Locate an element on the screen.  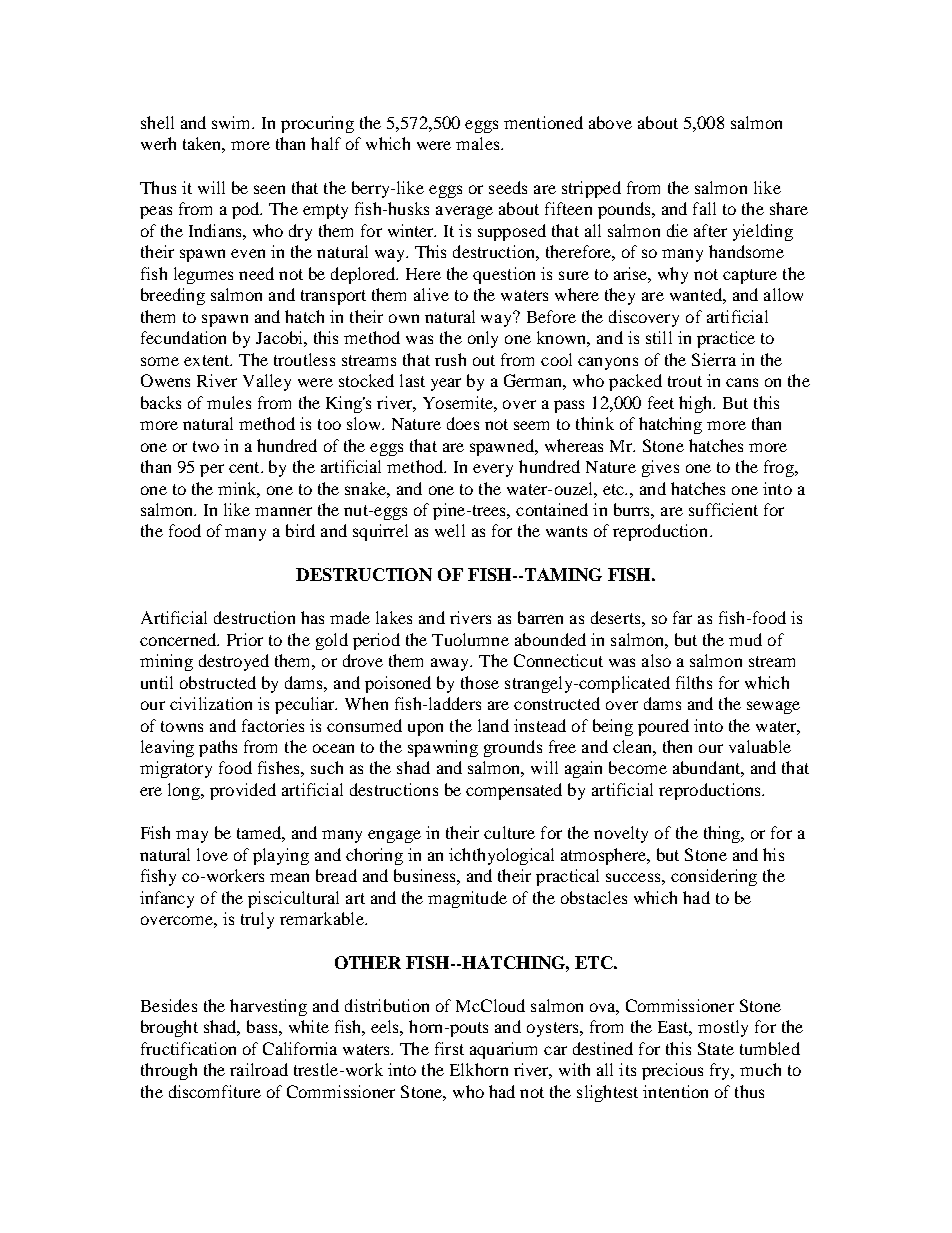
swim is located at coordinates (233, 122).
